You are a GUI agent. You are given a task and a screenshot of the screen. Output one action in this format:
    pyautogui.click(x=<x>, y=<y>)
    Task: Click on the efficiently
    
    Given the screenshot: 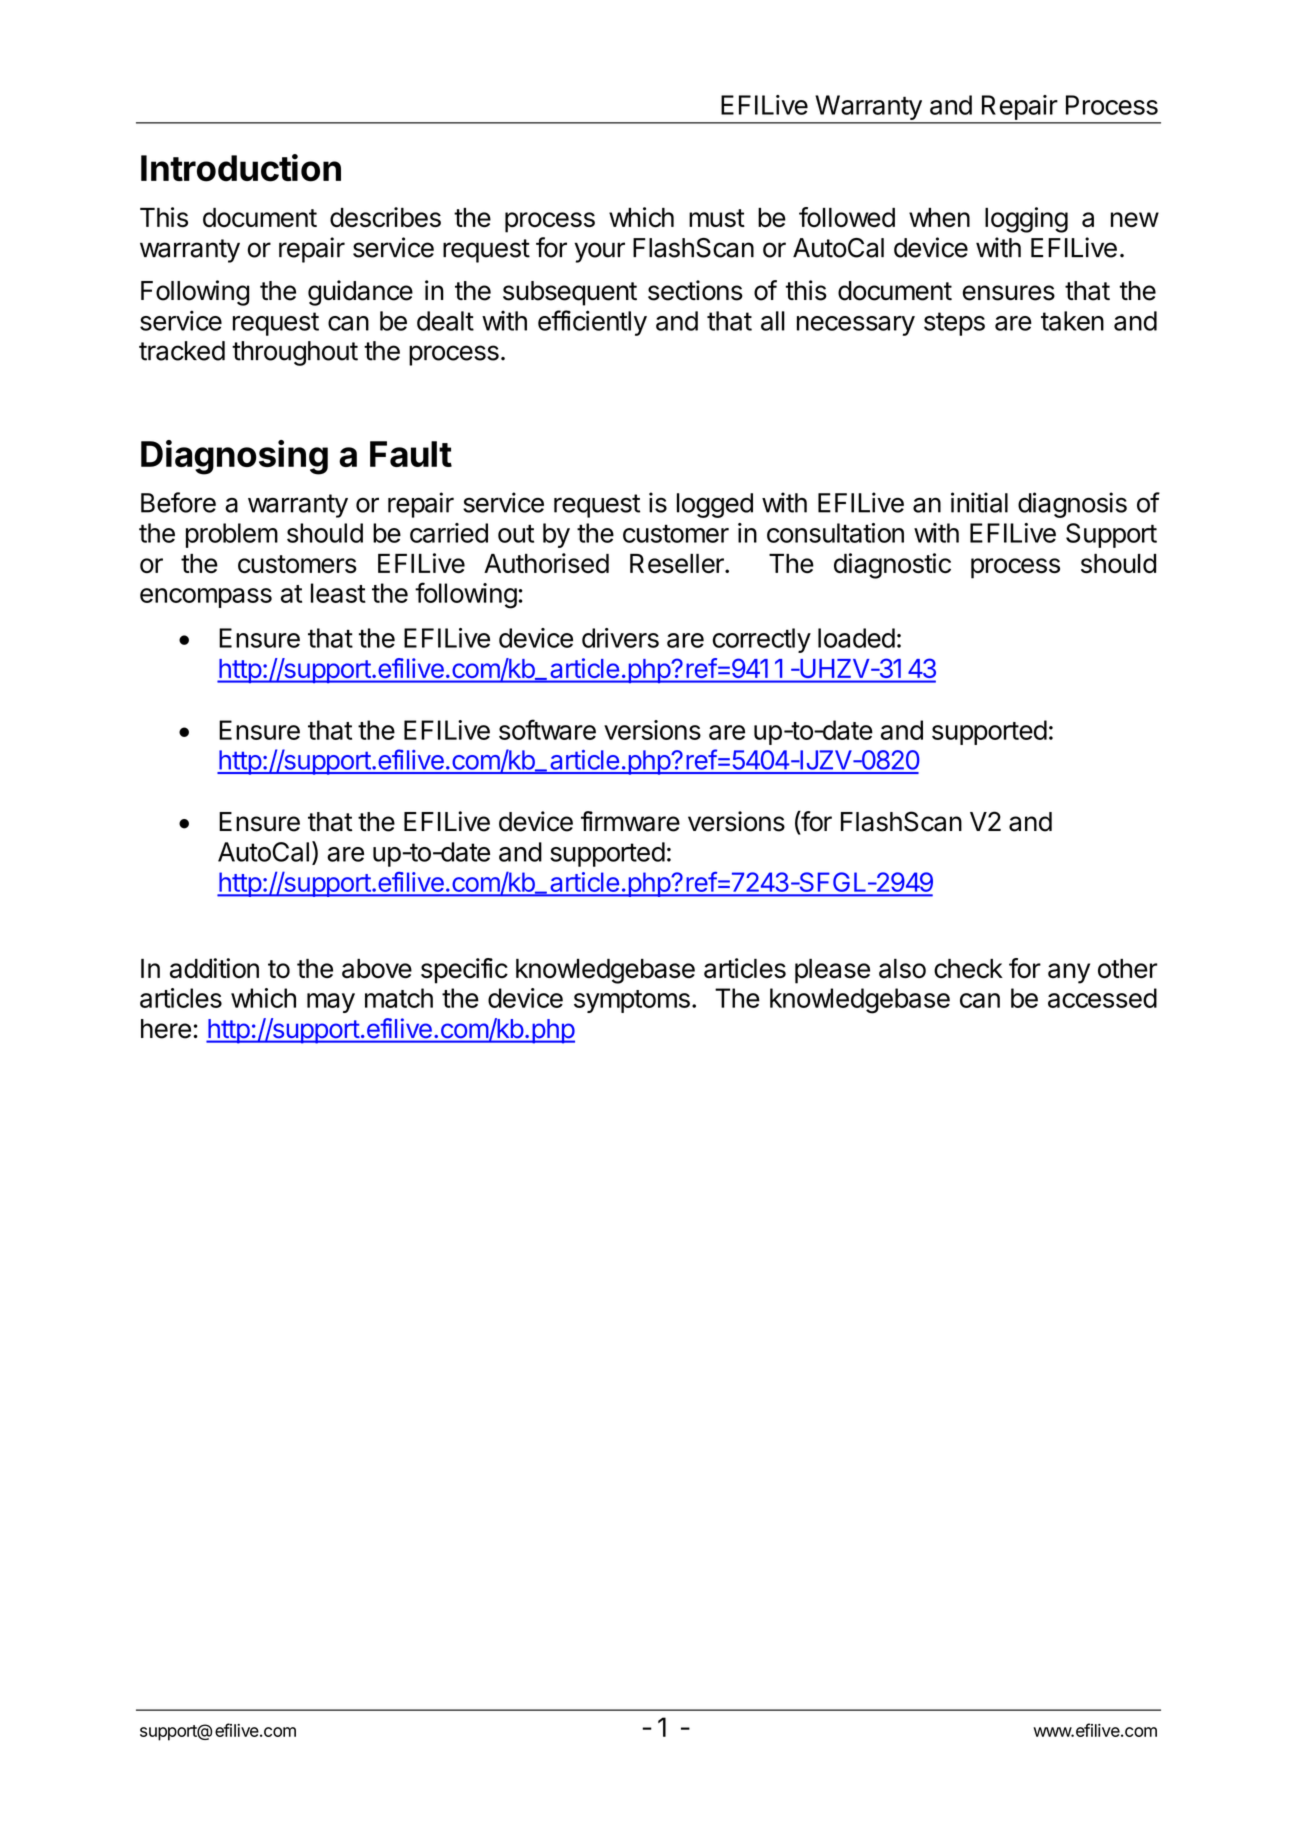 What is the action you would take?
    pyautogui.click(x=592, y=323)
